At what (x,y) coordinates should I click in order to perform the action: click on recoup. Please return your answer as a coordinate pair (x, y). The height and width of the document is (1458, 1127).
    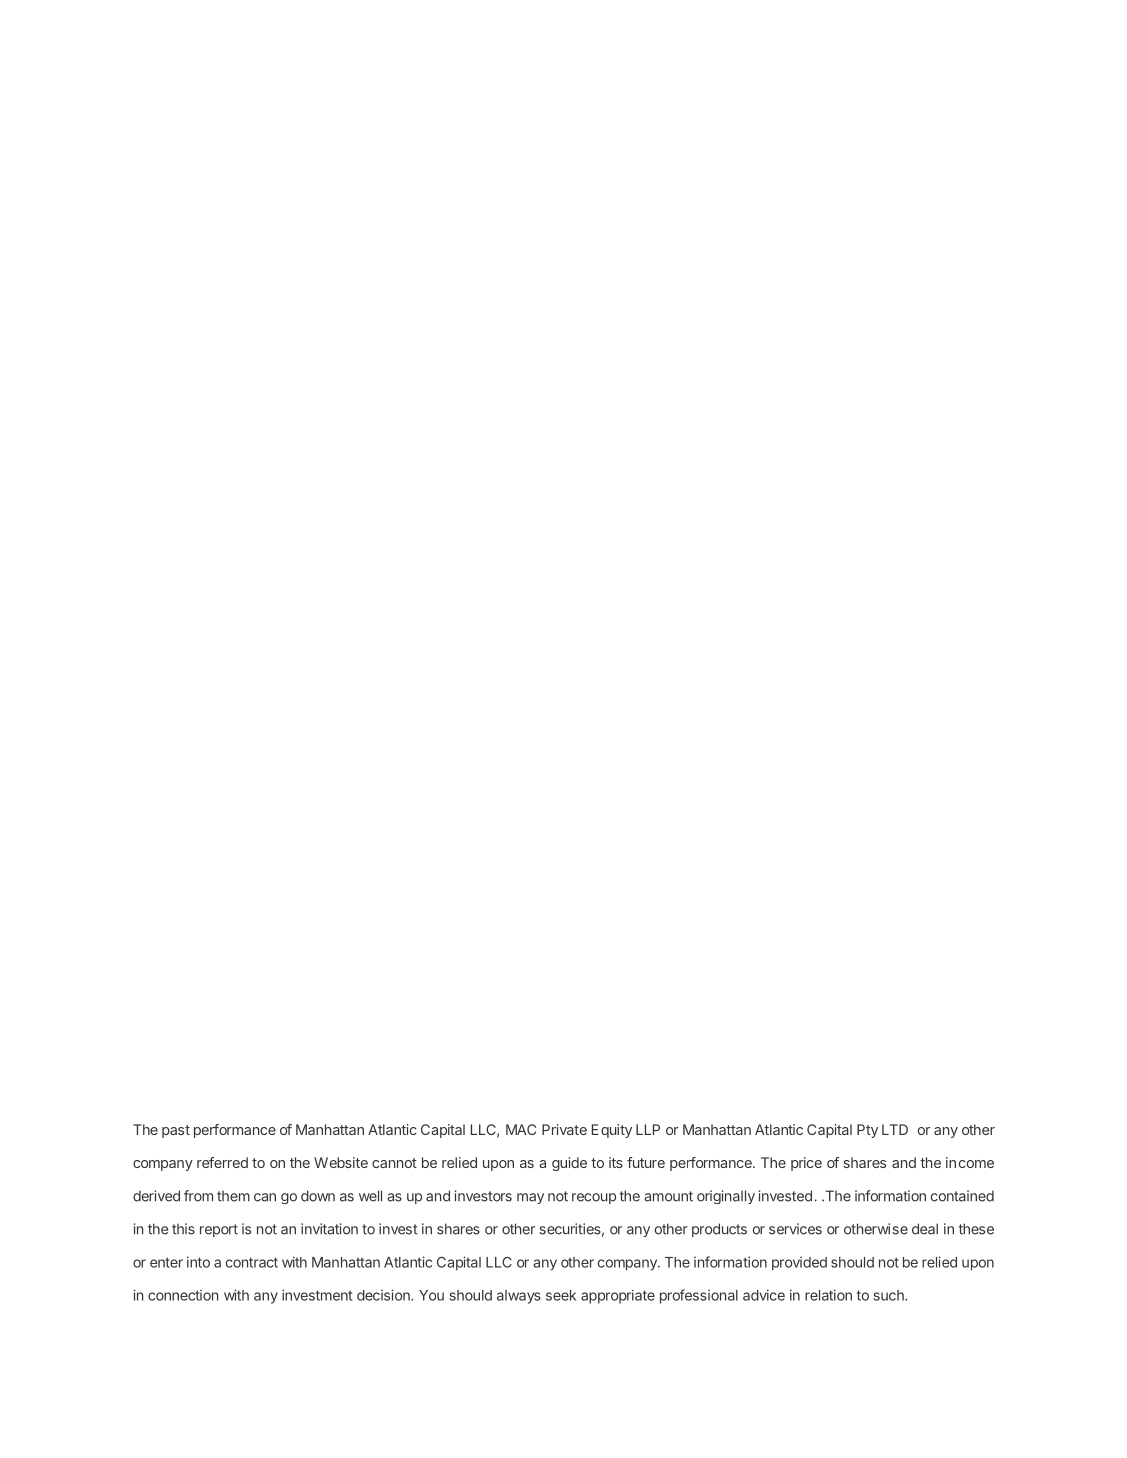
    Looking at the image, I should click on (594, 1198).
